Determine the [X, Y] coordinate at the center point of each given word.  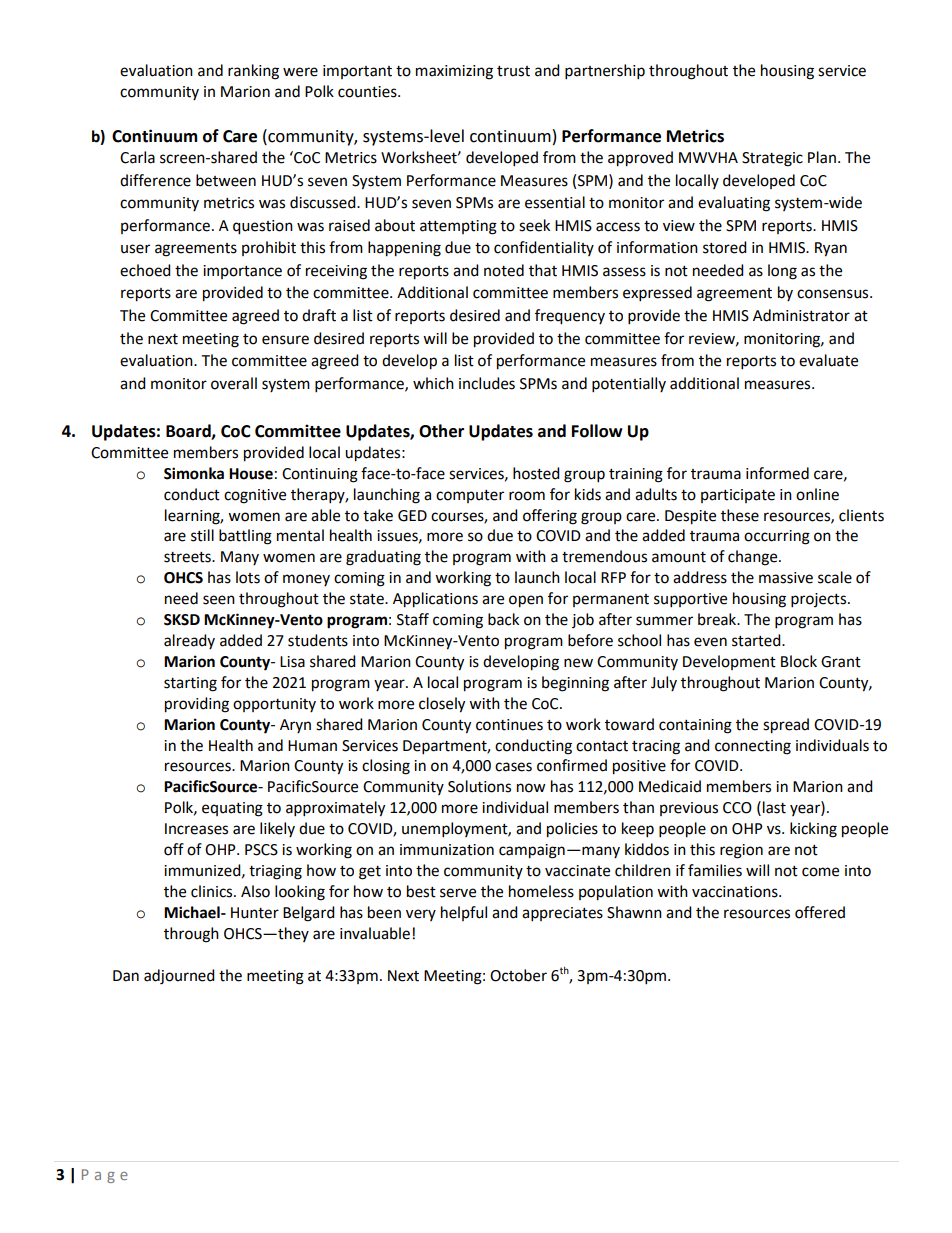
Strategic [772, 159]
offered [820, 912]
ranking [253, 72]
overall [234, 383]
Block [799, 661]
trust [513, 71]
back [503, 619]
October [518, 975]
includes [487, 383]
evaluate [828, 360]
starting [190, 684]
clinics [213, 891]
